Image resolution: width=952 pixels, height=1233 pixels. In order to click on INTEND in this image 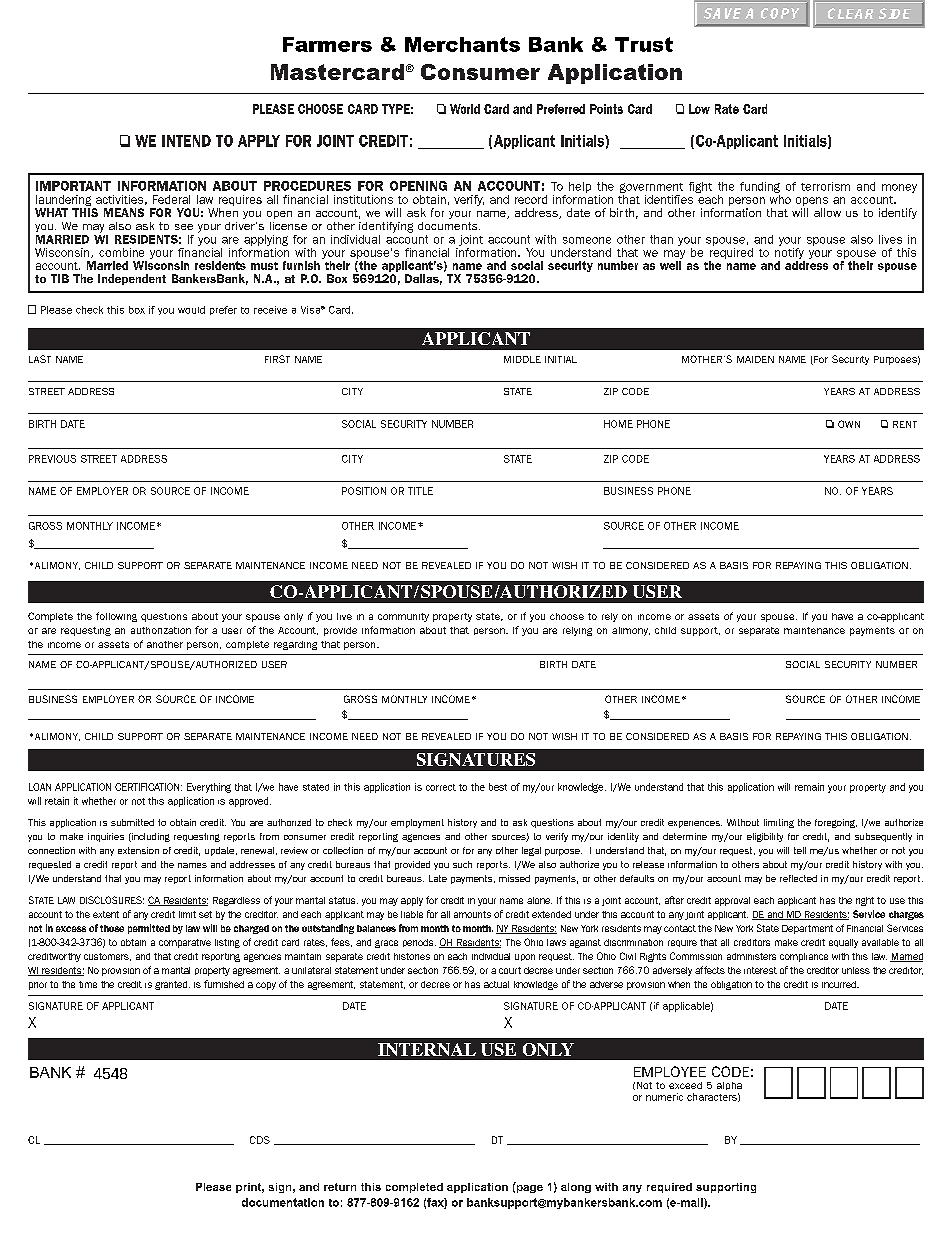, I will do `click(186, 141)`.
